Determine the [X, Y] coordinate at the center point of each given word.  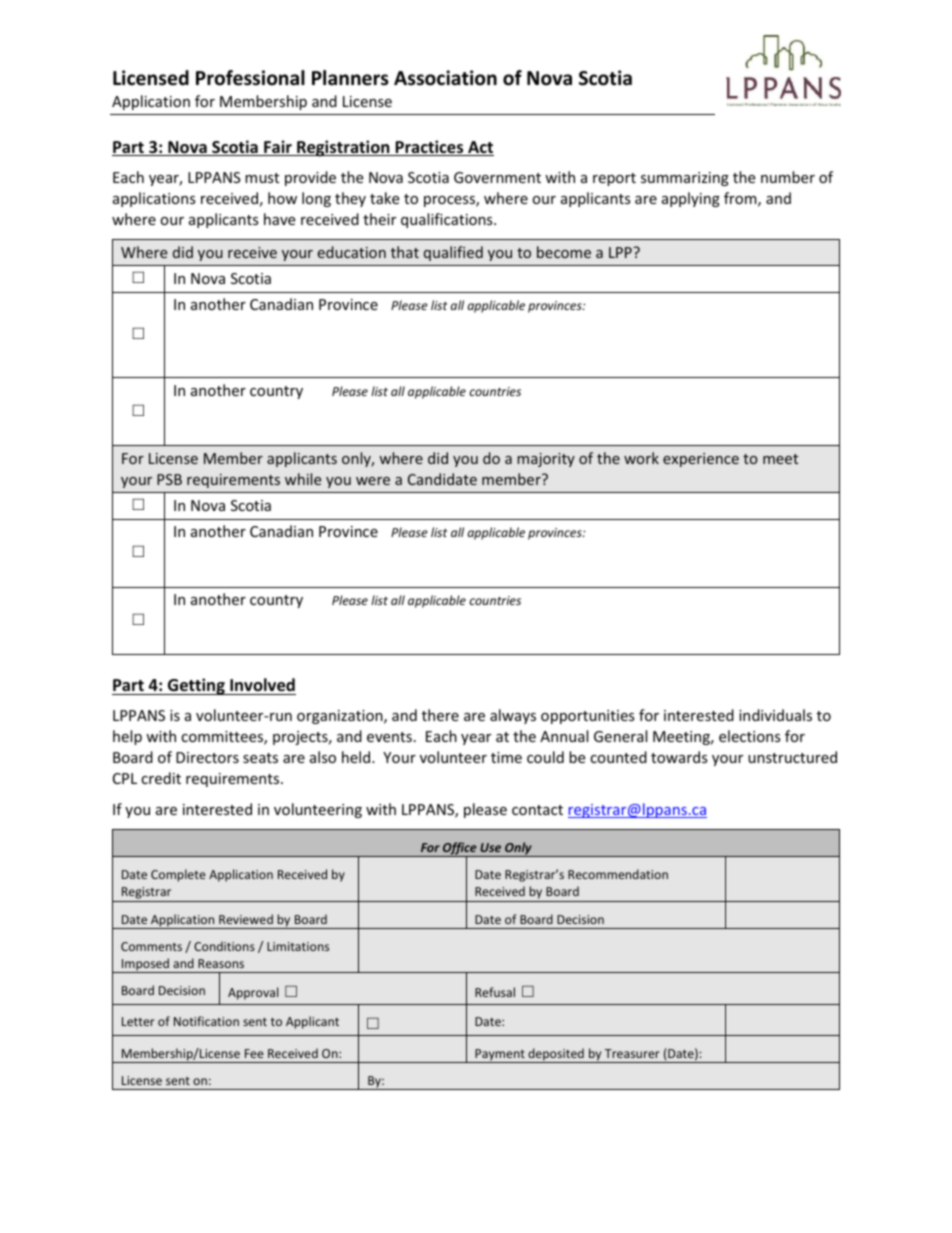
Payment [500, 1056]
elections [750, 736]
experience [701, 460]
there [440, 715]
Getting [196, 686]
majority [546, 460]
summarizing [685, 179]
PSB [169, 479]
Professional [250, 78]
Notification [206, 1021]
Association [445, 78]
